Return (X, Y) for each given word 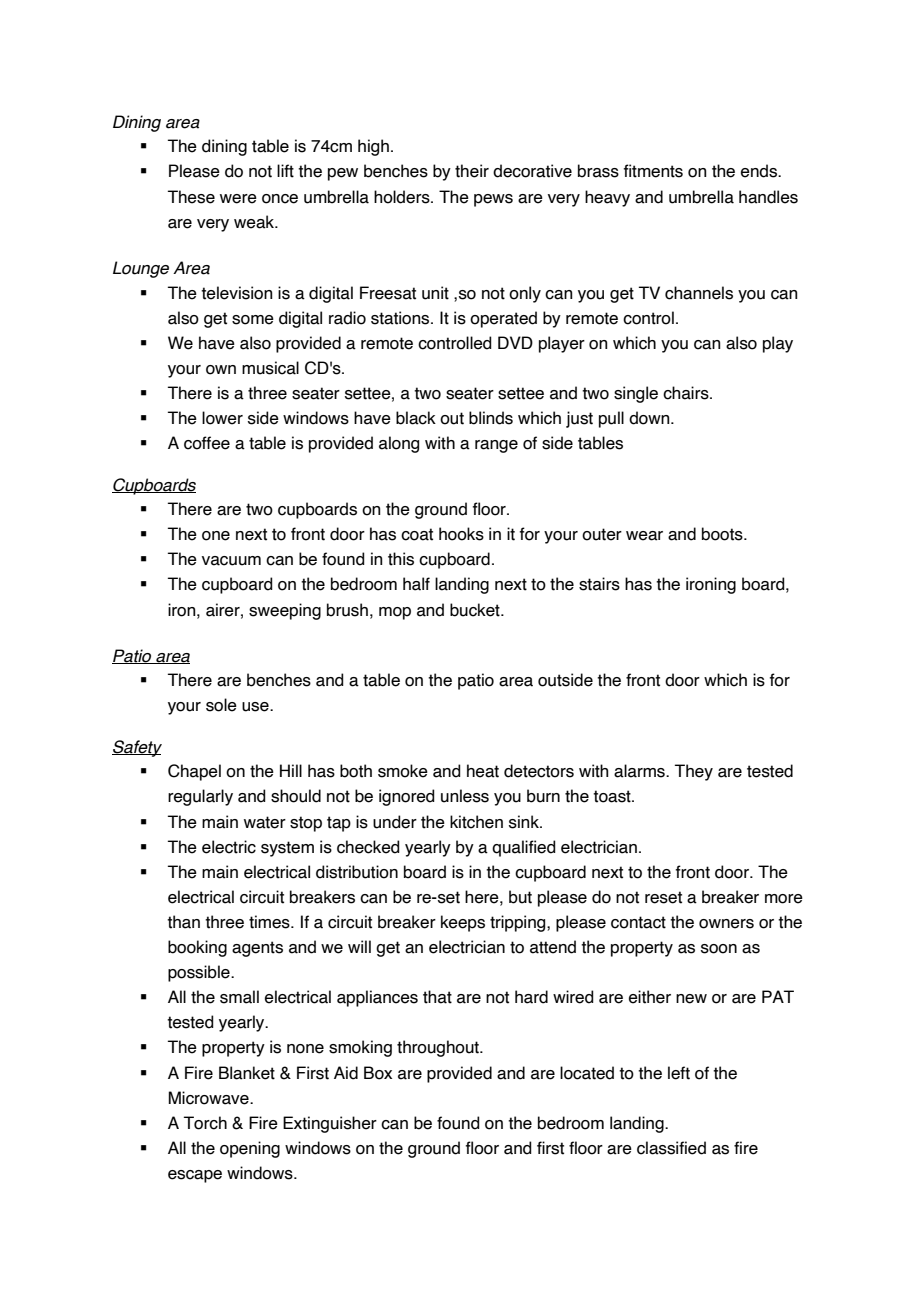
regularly (200, 797)
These (191, 197)
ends (760, 171)
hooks (461, 534)
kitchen (476, 822)
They (694, 772)
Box (378, 1073)
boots (723, 534)
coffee (207, 443)
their (472, 171)
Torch (205, 1123)
